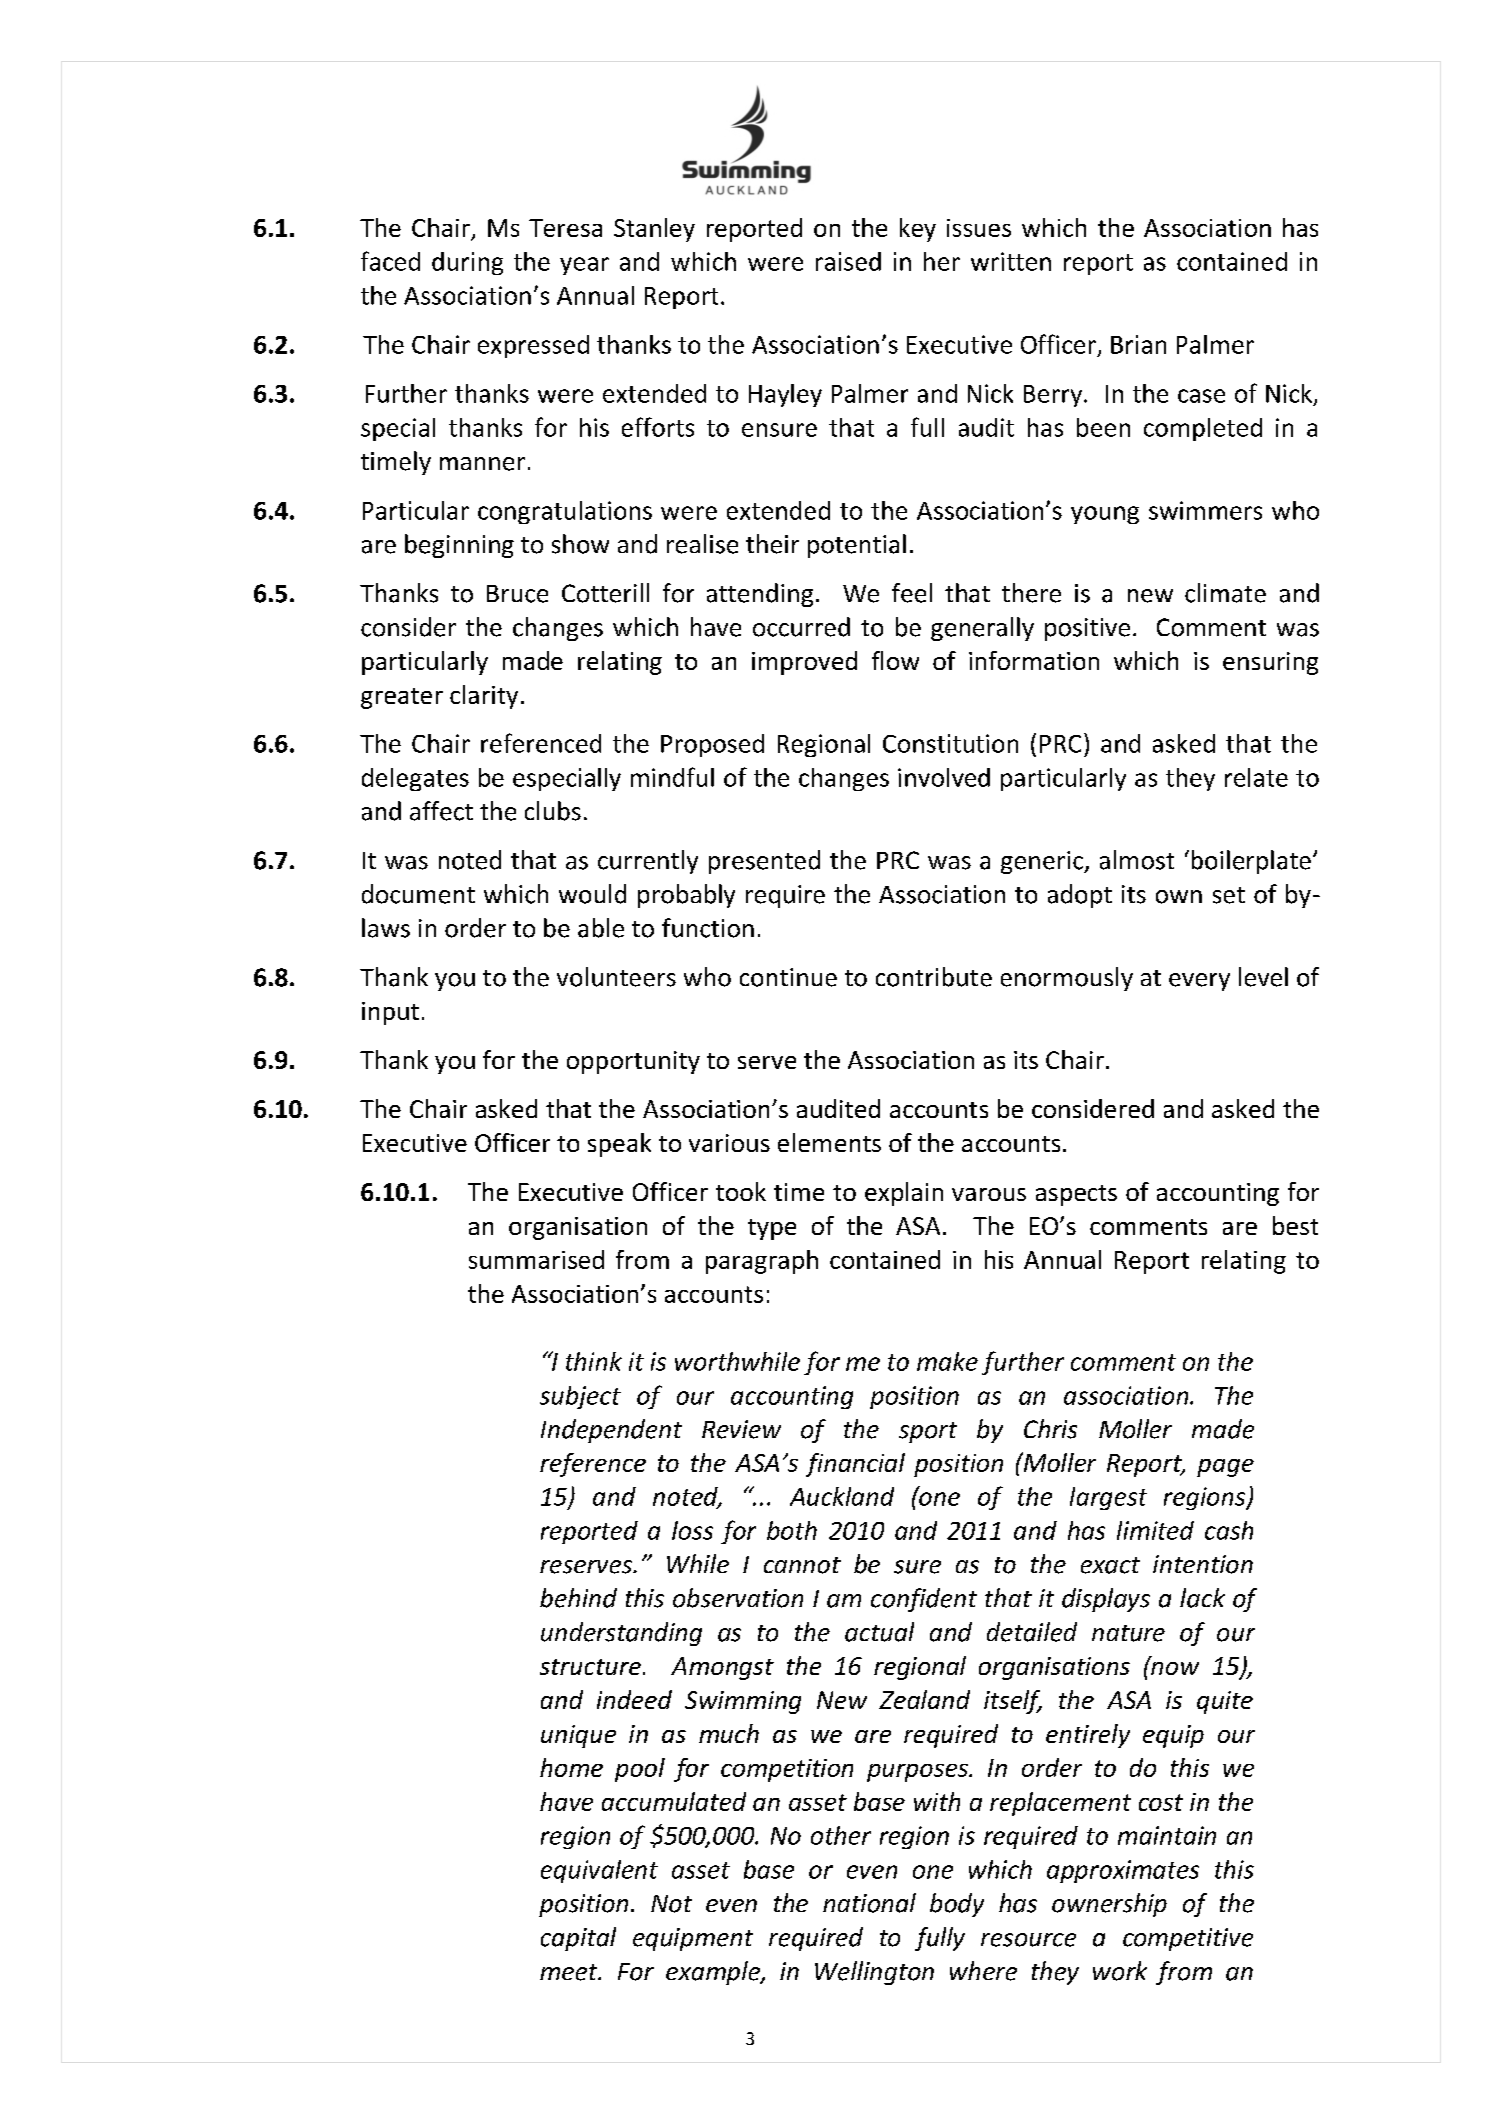 This document has height=2123, width=1501. I want to click on Brian, so click(1138, 344).
